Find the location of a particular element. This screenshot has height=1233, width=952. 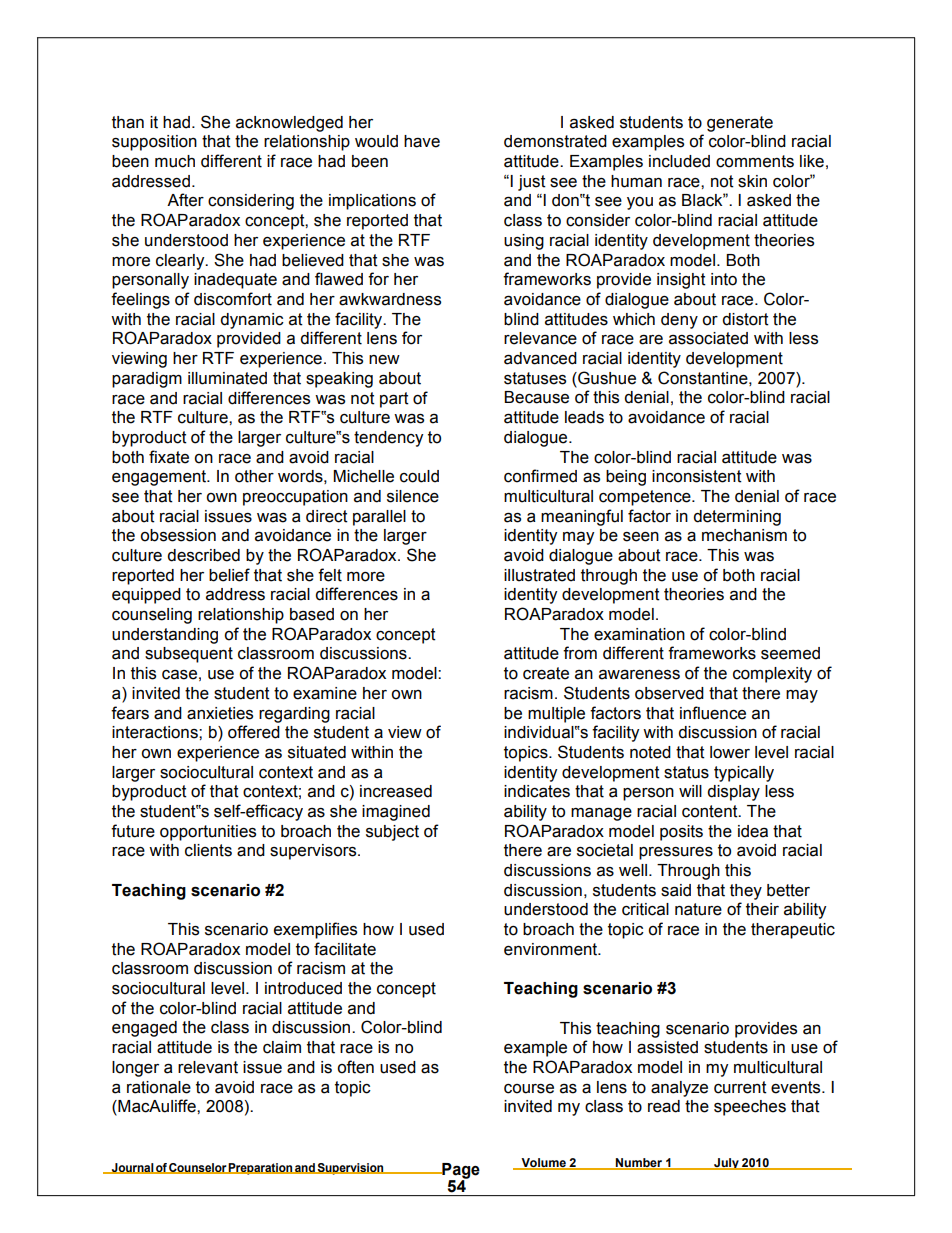

have is located at coordinates (422, 141).
